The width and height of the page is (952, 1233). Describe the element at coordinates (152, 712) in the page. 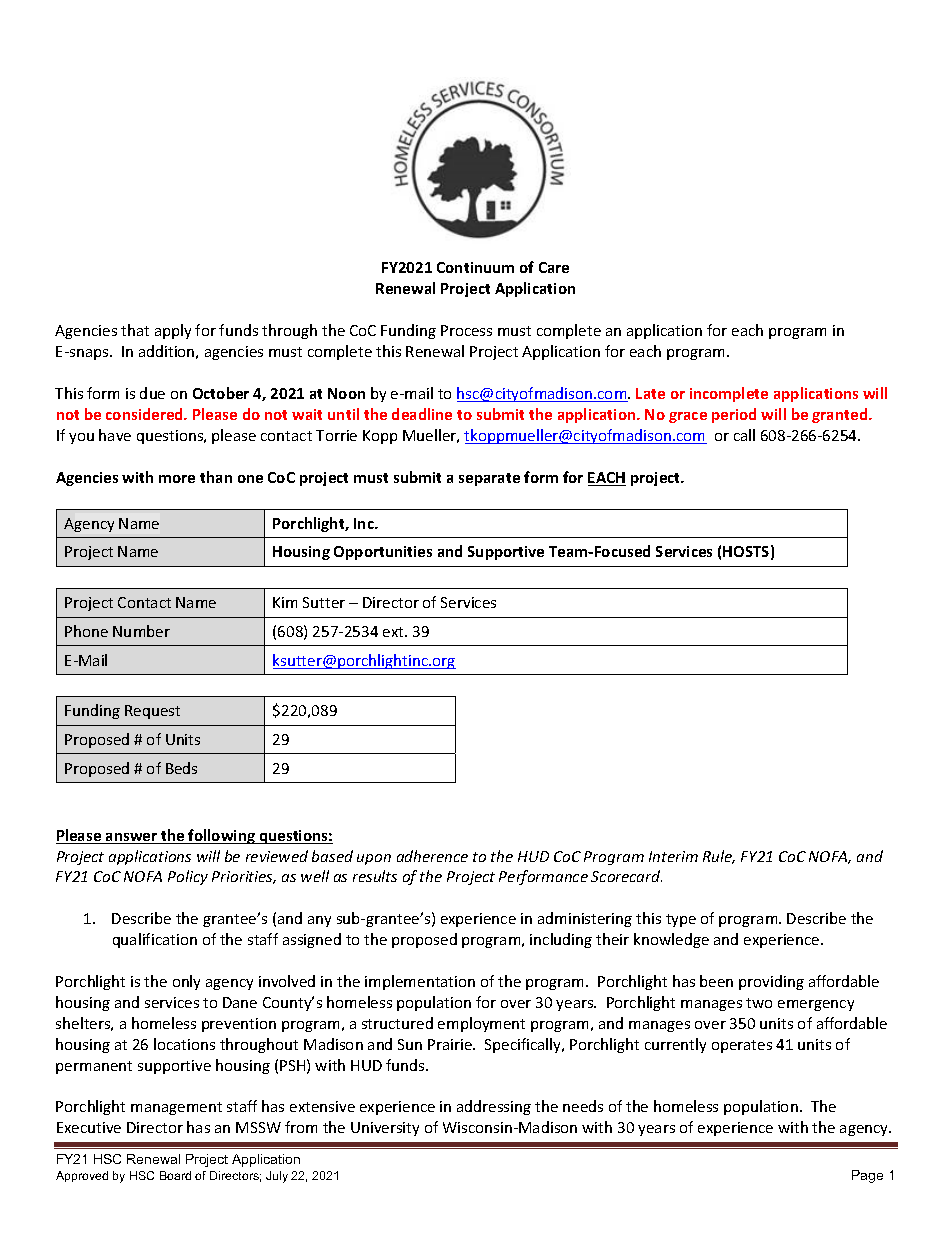

I see `Request` at that location.
